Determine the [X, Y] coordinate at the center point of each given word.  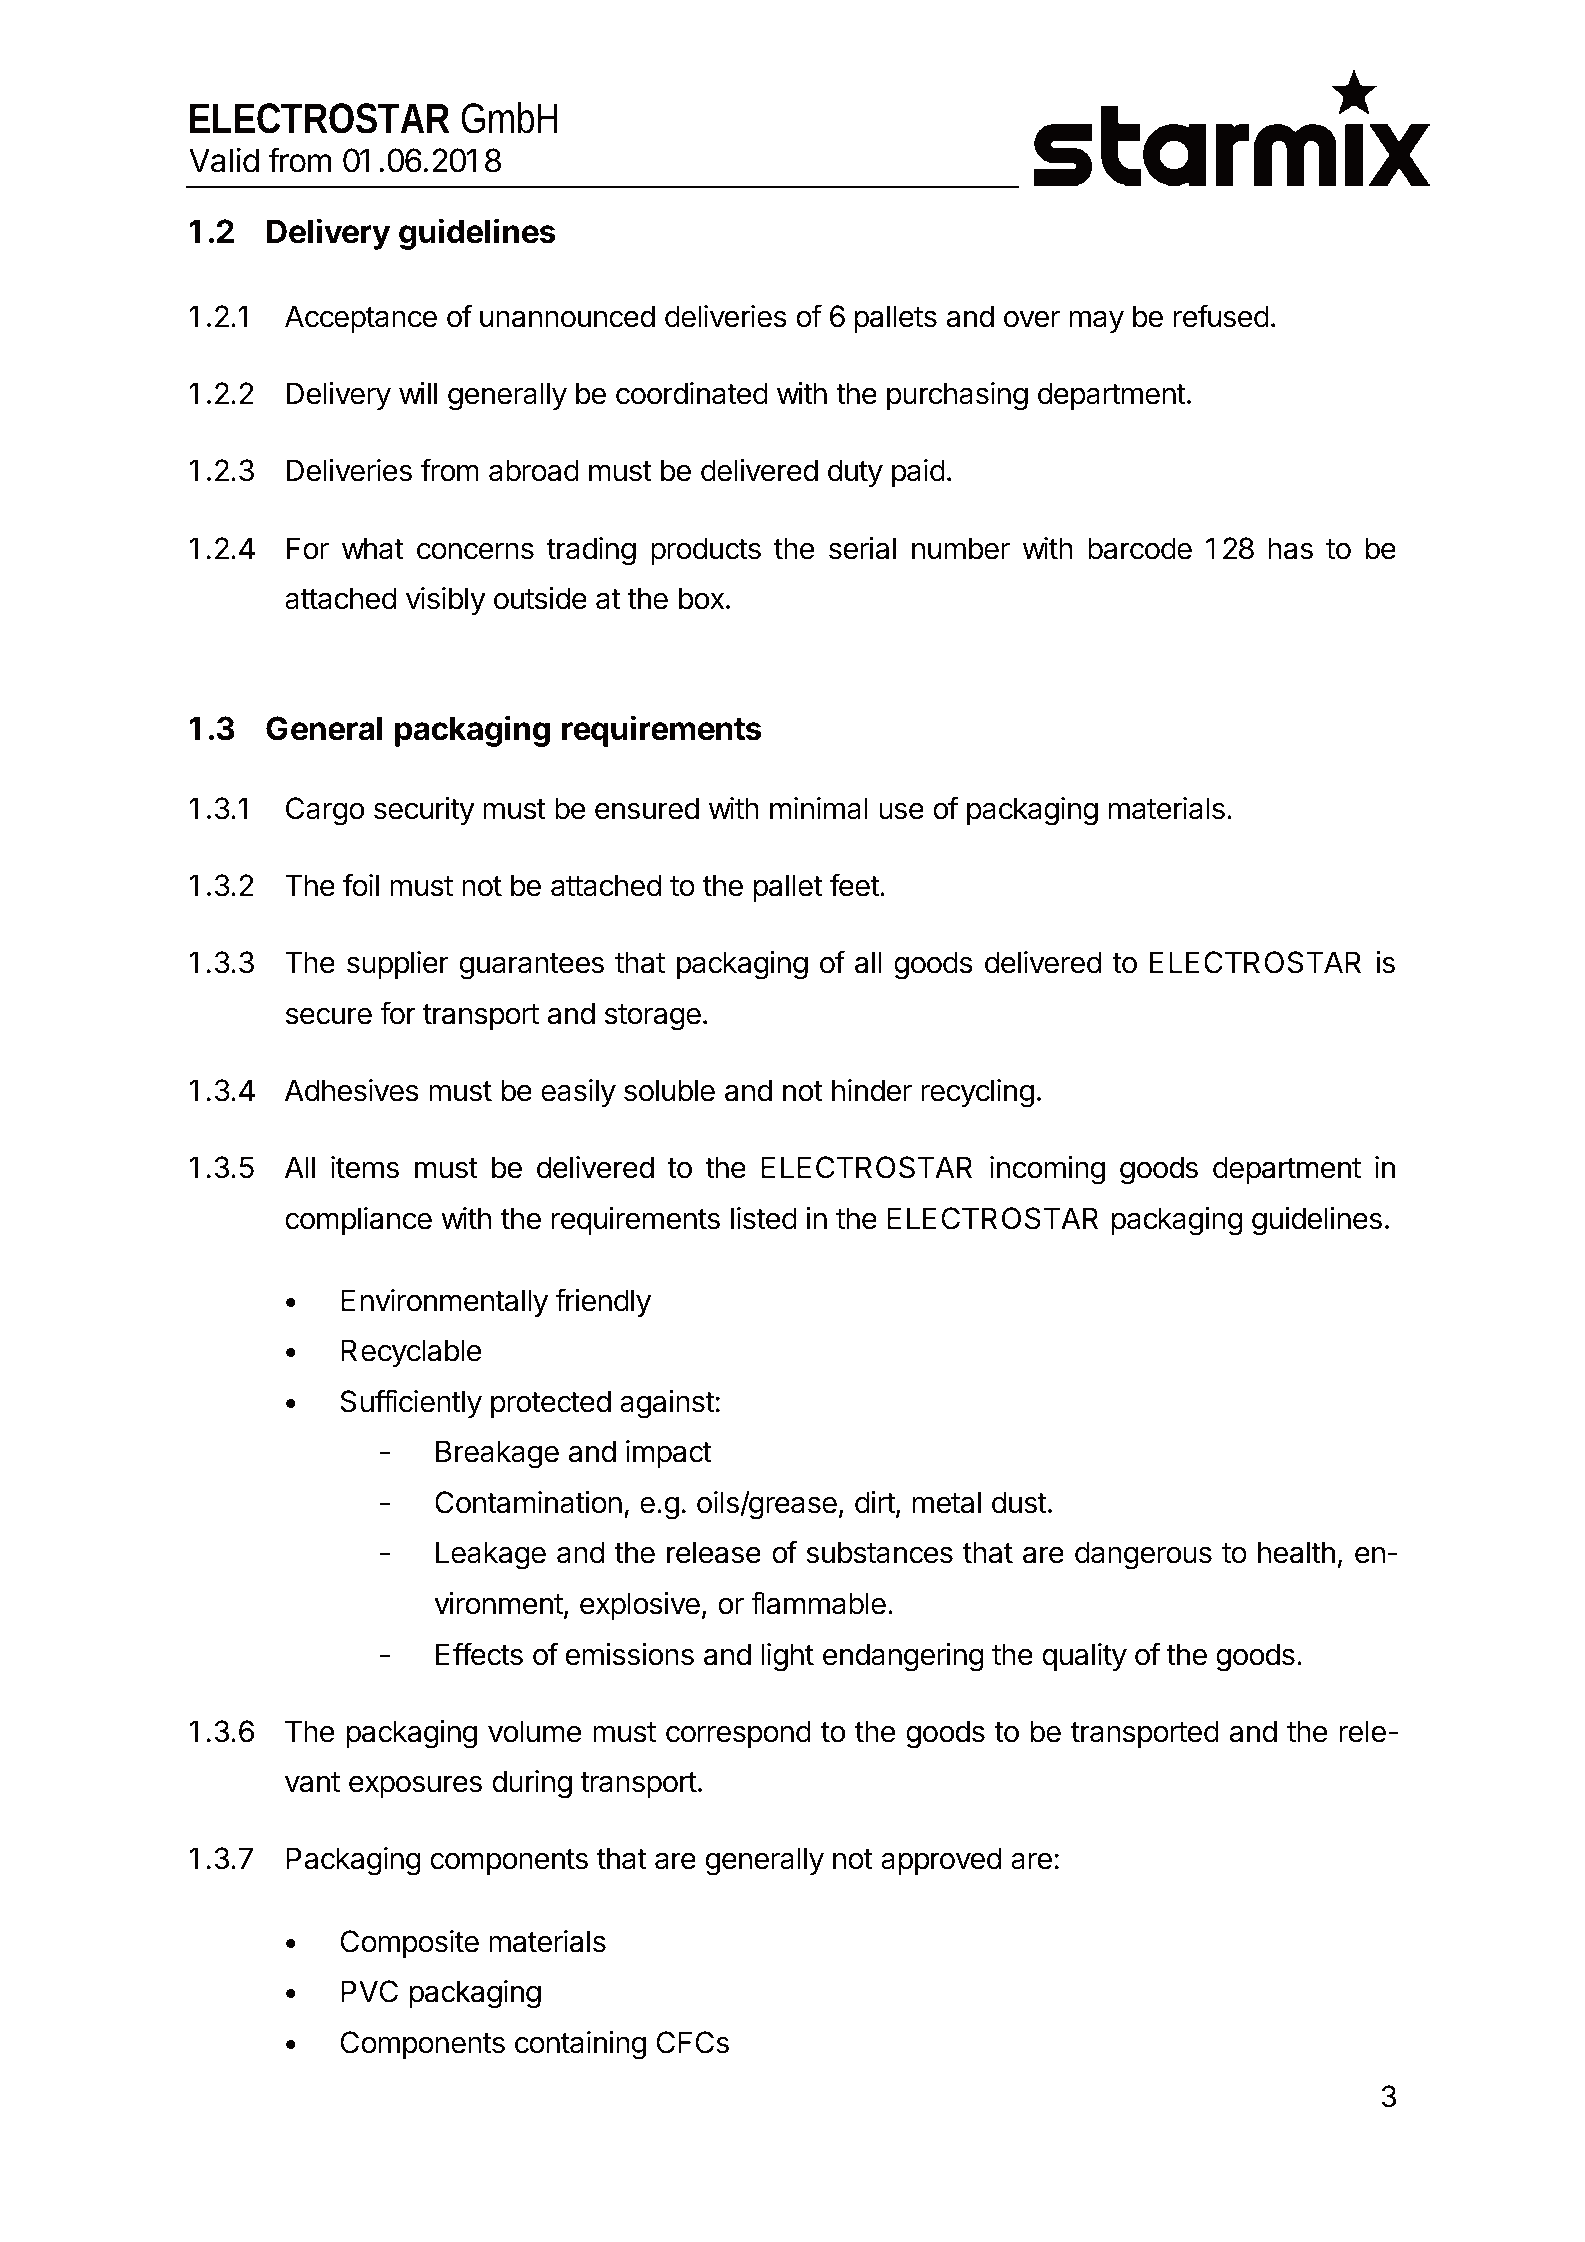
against [667, 1404]
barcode [1140, 548]
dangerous [1143, 1555]
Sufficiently [411, 1403]
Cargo [325, 811]
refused [1221, 316]
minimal [819, 808]
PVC [369, 1991]
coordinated [692, 393]
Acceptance [361, 319]
